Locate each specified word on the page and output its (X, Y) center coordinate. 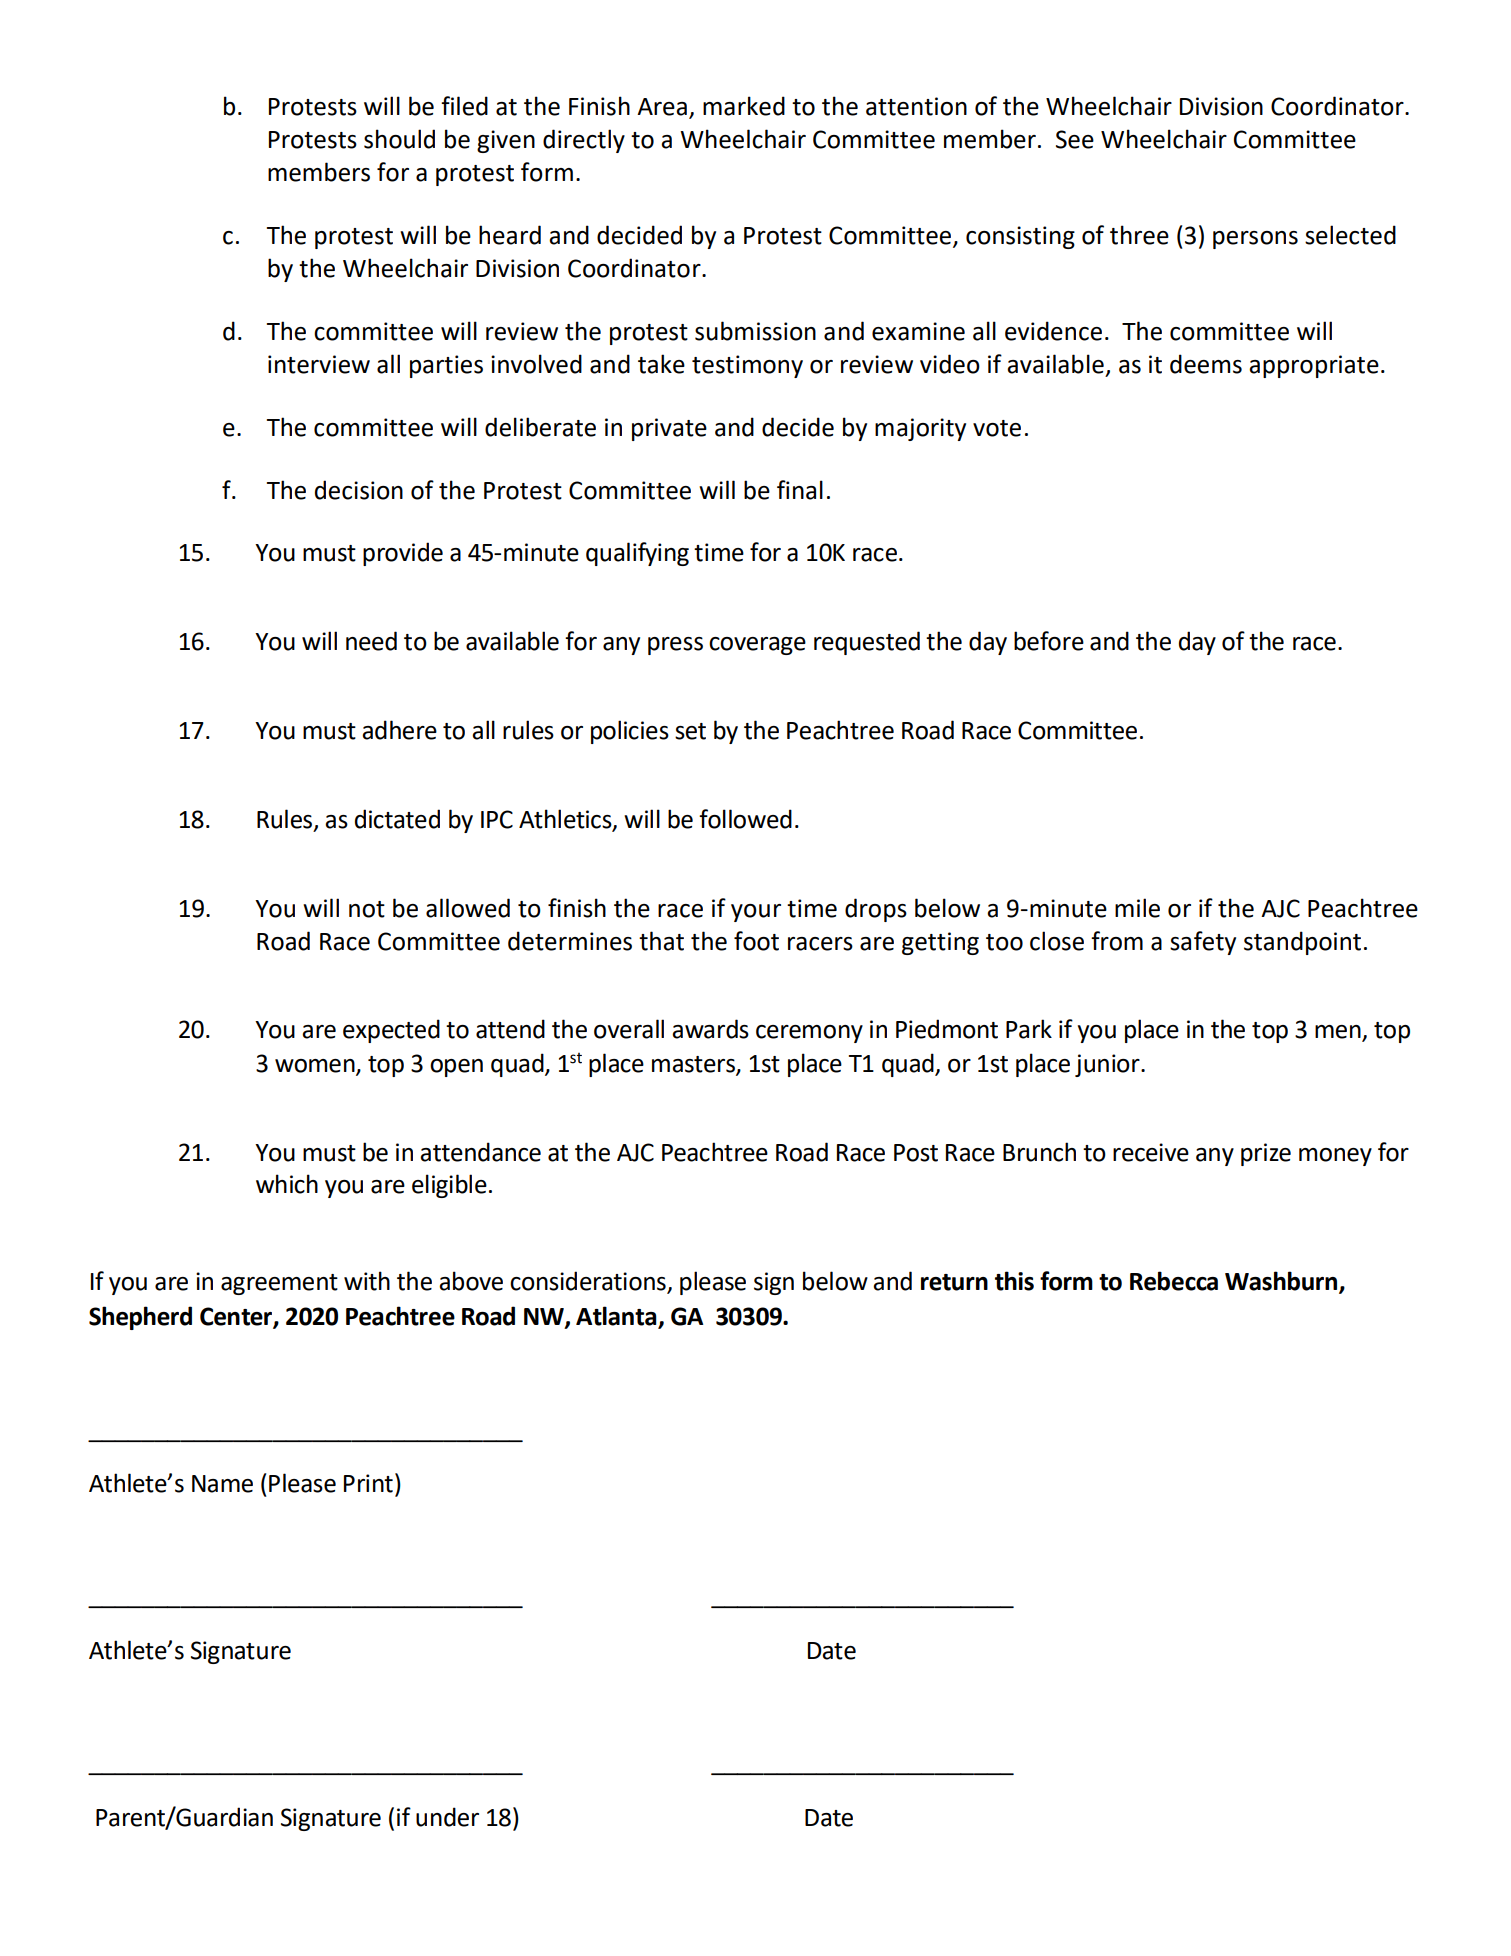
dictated (397, 819)
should (399, 139)
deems (1206, 364)
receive (1151, 1152)
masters (694, 1065)
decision (359, 490)
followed (745, 819)
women (316, 1066)
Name (222, 1484)
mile (1137, 908)
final (800, 490)
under (447, 1817)
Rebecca (1174, 1281)
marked (744, 106)
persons (1255, 240)
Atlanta (617, 1317)
